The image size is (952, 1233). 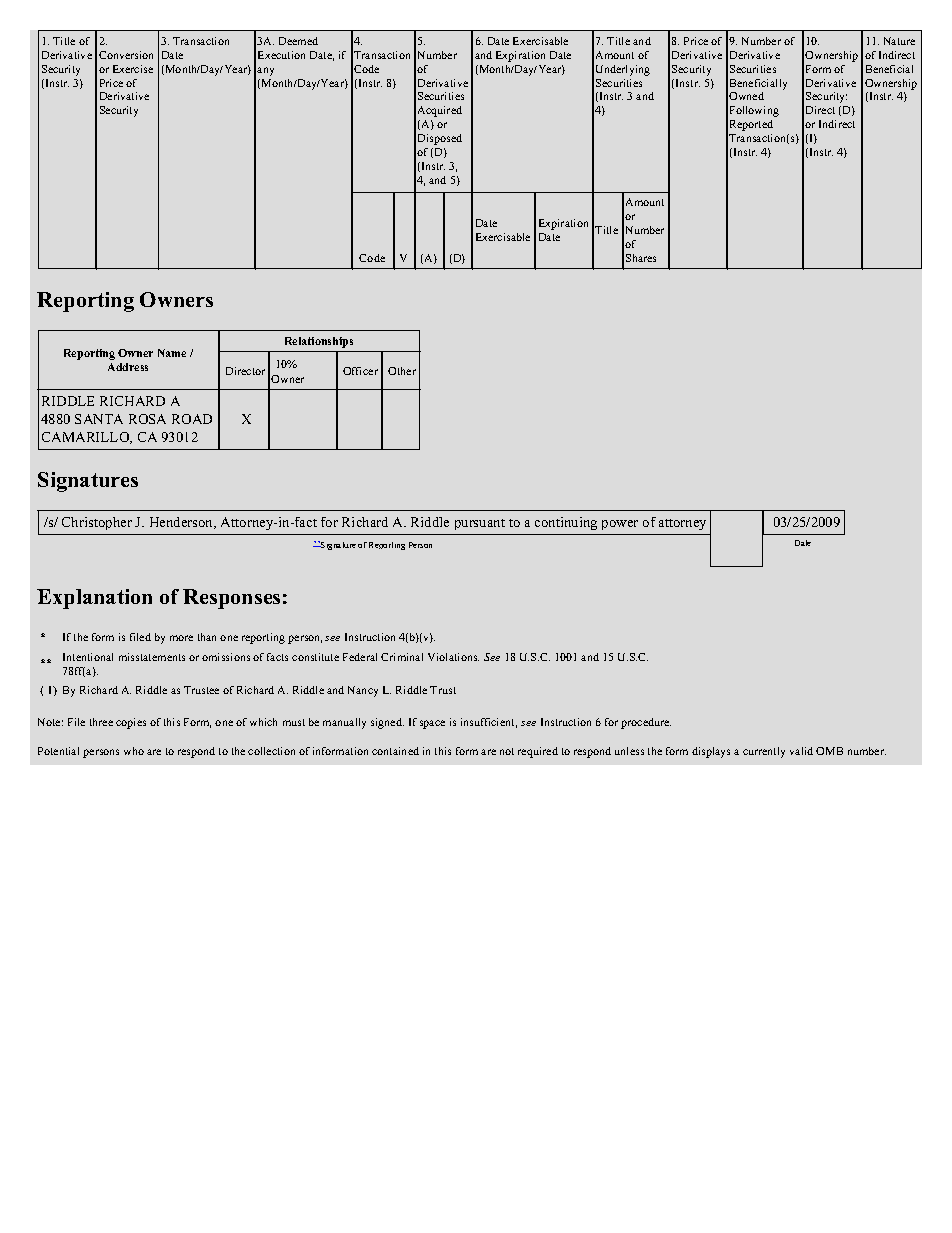 I want to click on power, so click(x=620, y=525).
